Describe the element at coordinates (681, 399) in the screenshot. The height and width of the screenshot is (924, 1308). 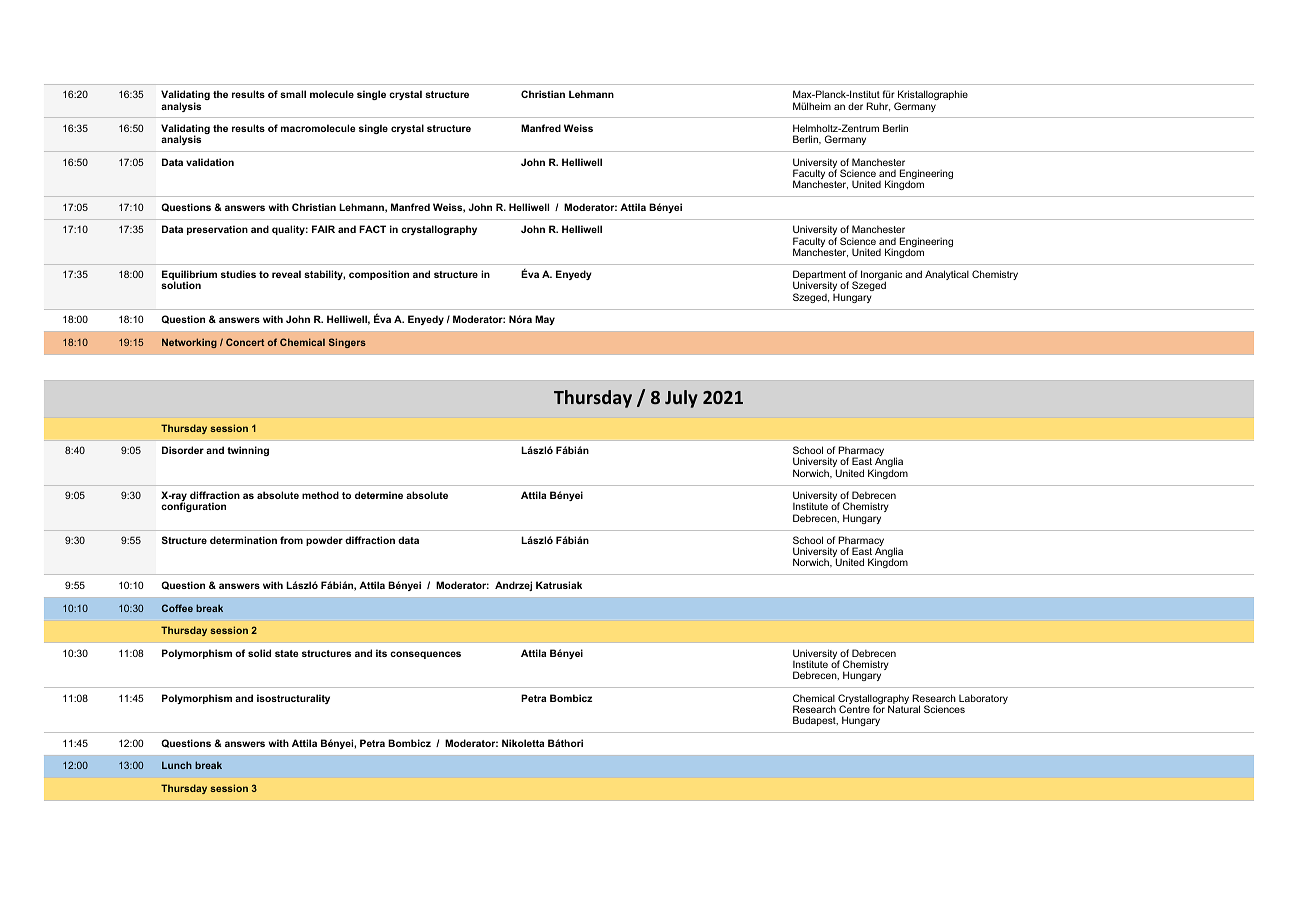
I see `July` at that location.
